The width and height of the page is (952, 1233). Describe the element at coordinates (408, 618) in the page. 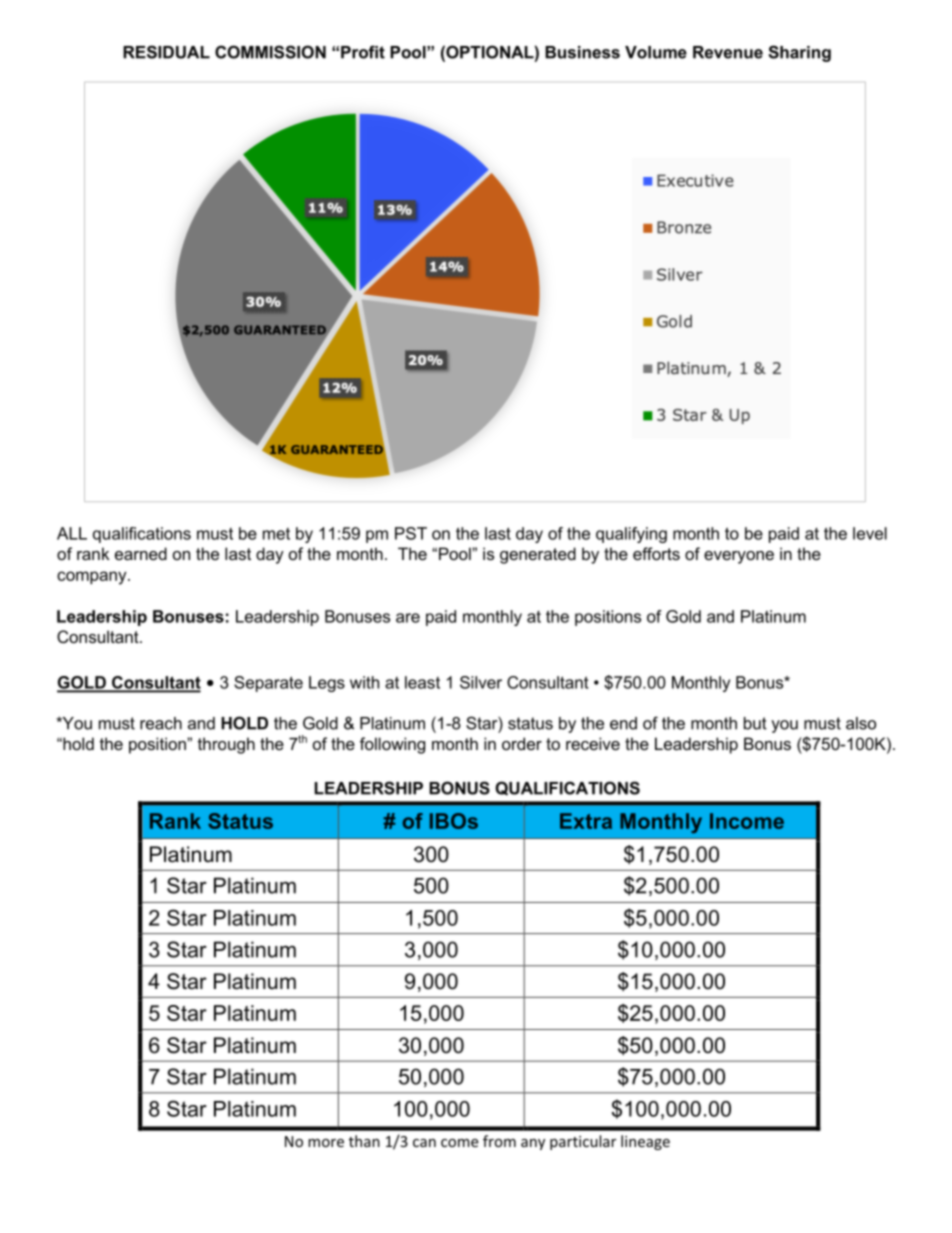

I see `are` at that location.
